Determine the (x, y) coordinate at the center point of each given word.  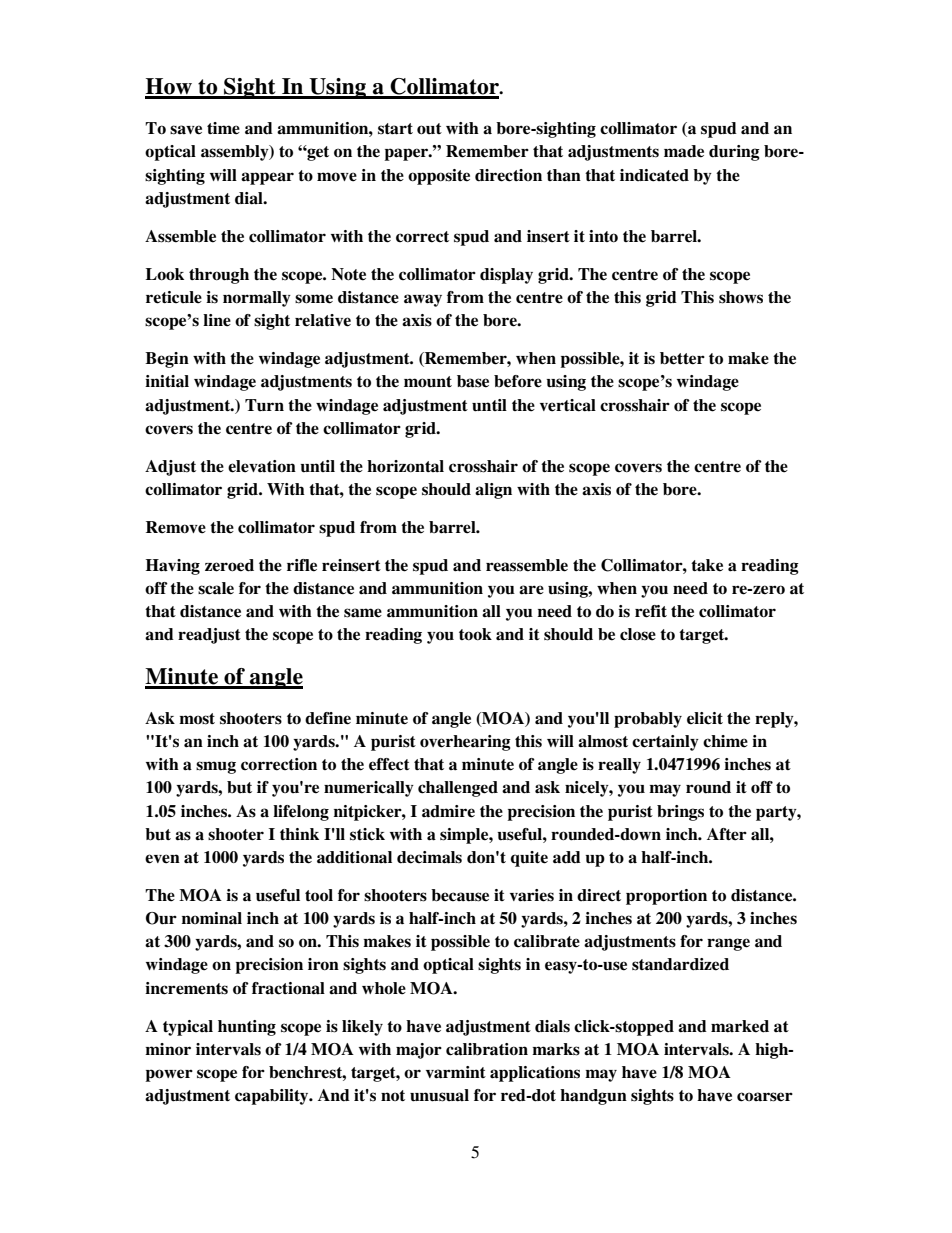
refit (651, 611)
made (684, 151)
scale (216, 588)
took (475, 634)
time (223, 128)
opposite (439, 177)
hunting (247, 1028)
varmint (456, 1072)
